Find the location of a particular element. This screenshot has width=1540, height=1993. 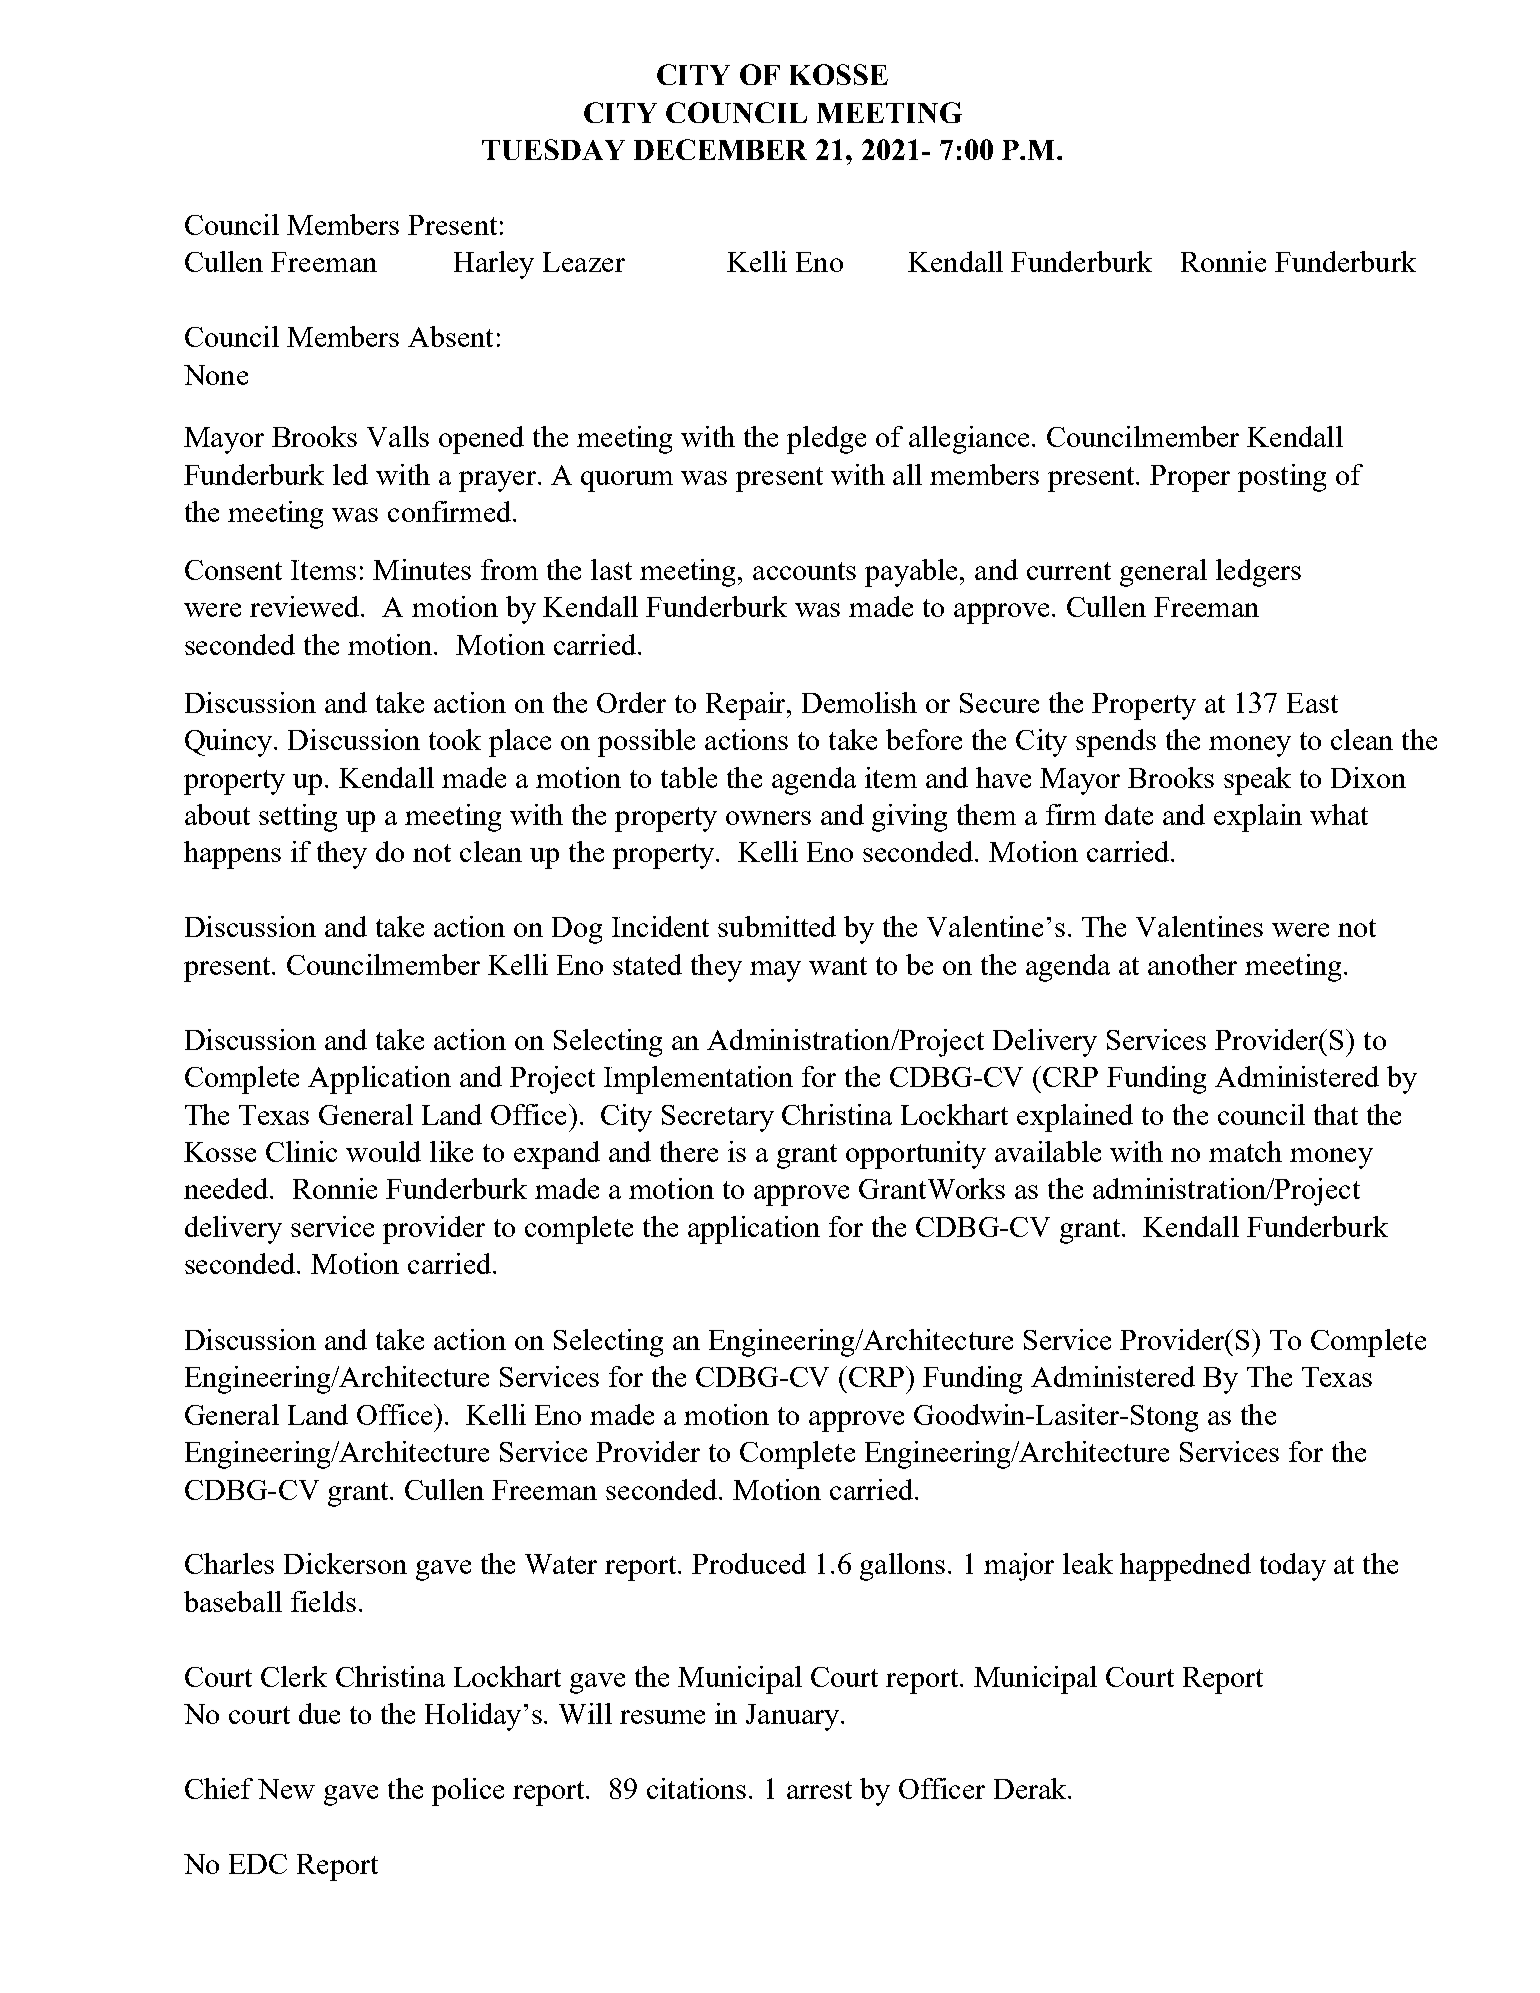

want is located at coordinates (838, 966).
